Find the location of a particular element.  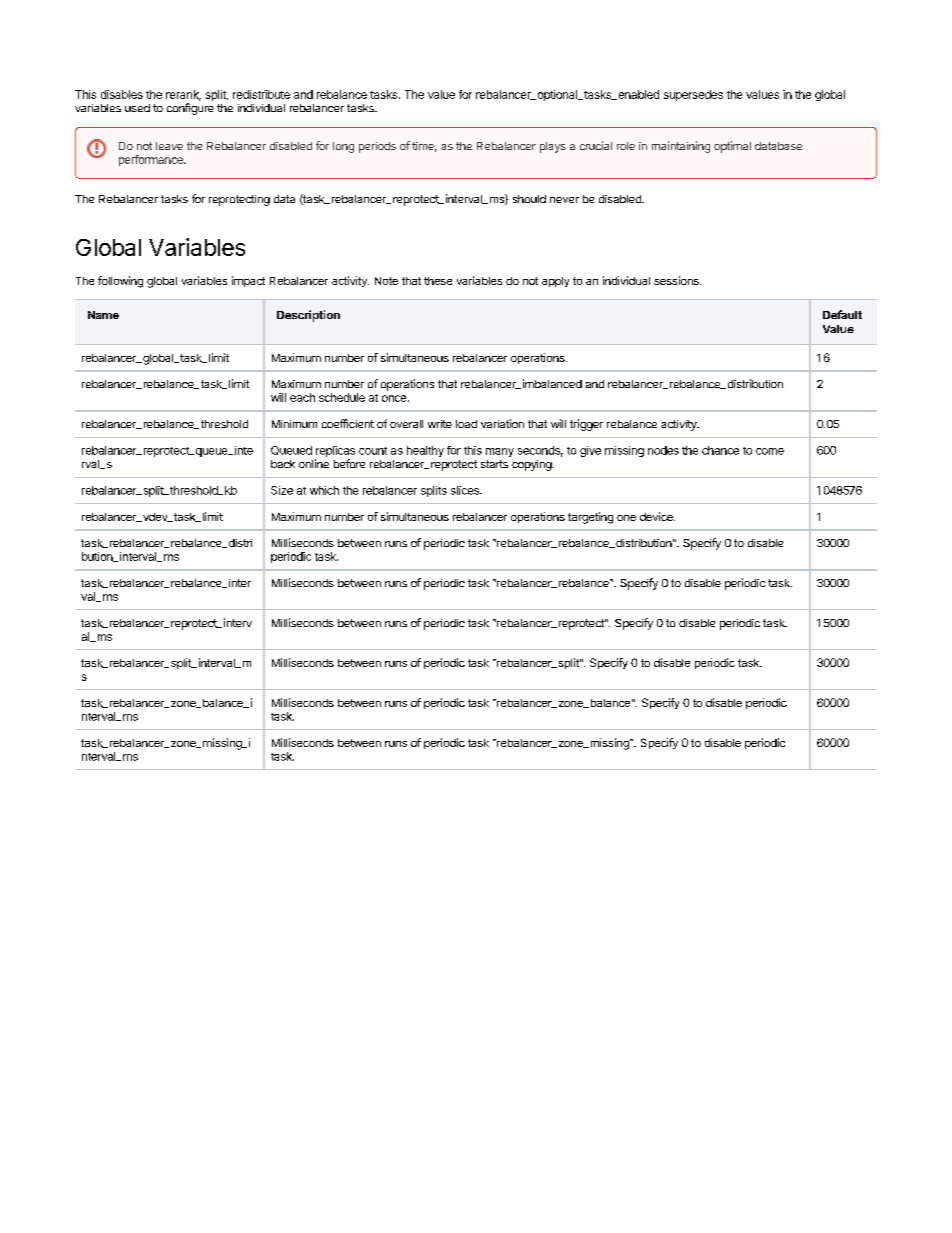

plays is located at coordinates (553, 147).
